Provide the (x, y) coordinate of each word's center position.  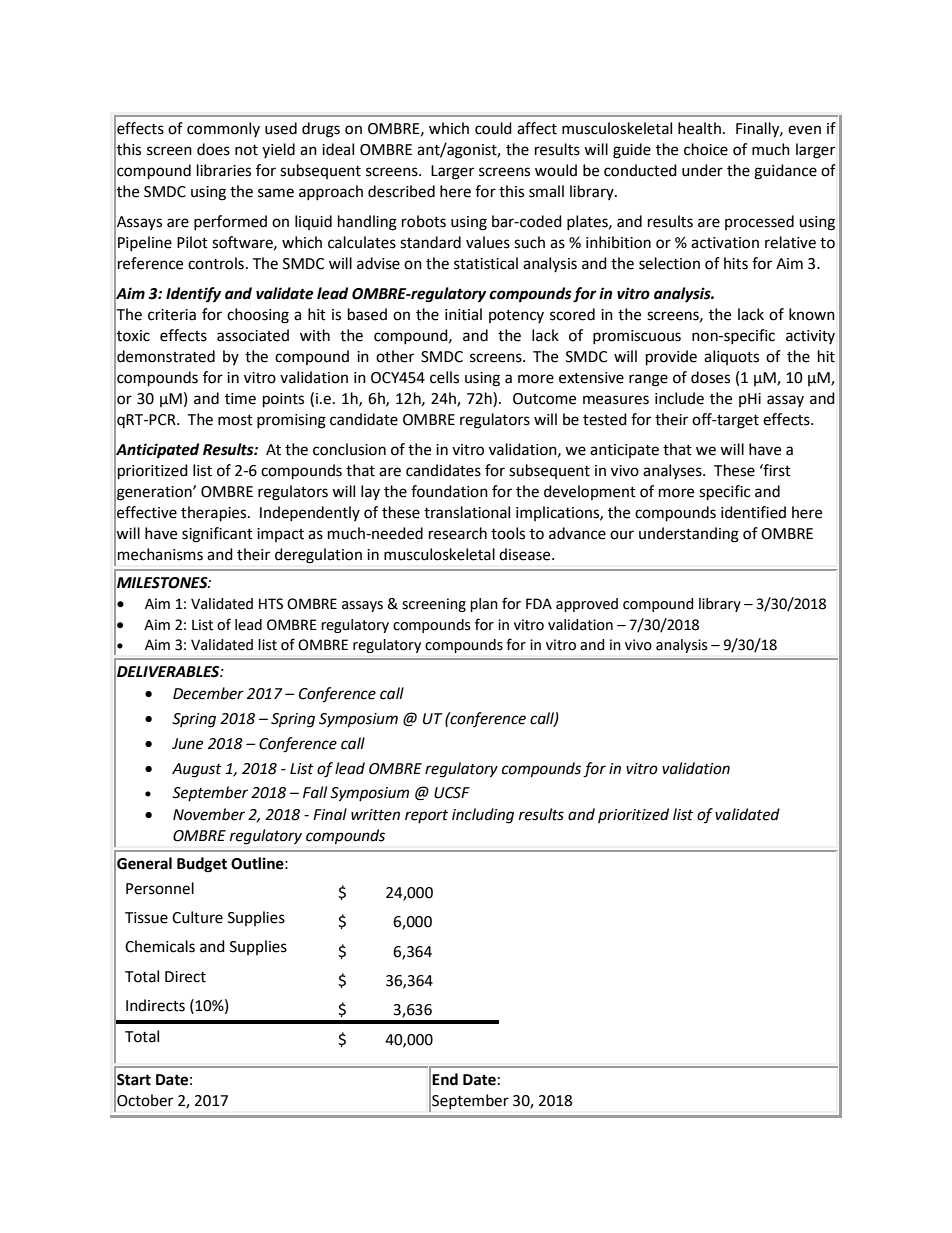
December (208, 693)
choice (706, 149)
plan (484, 605)
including (483, 816)
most (235, 420)
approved (587, 605)
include (679, 398)
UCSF (452, 793)
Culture (197, 917)
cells (444, 377)
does (213, 149)
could (493, 128)
